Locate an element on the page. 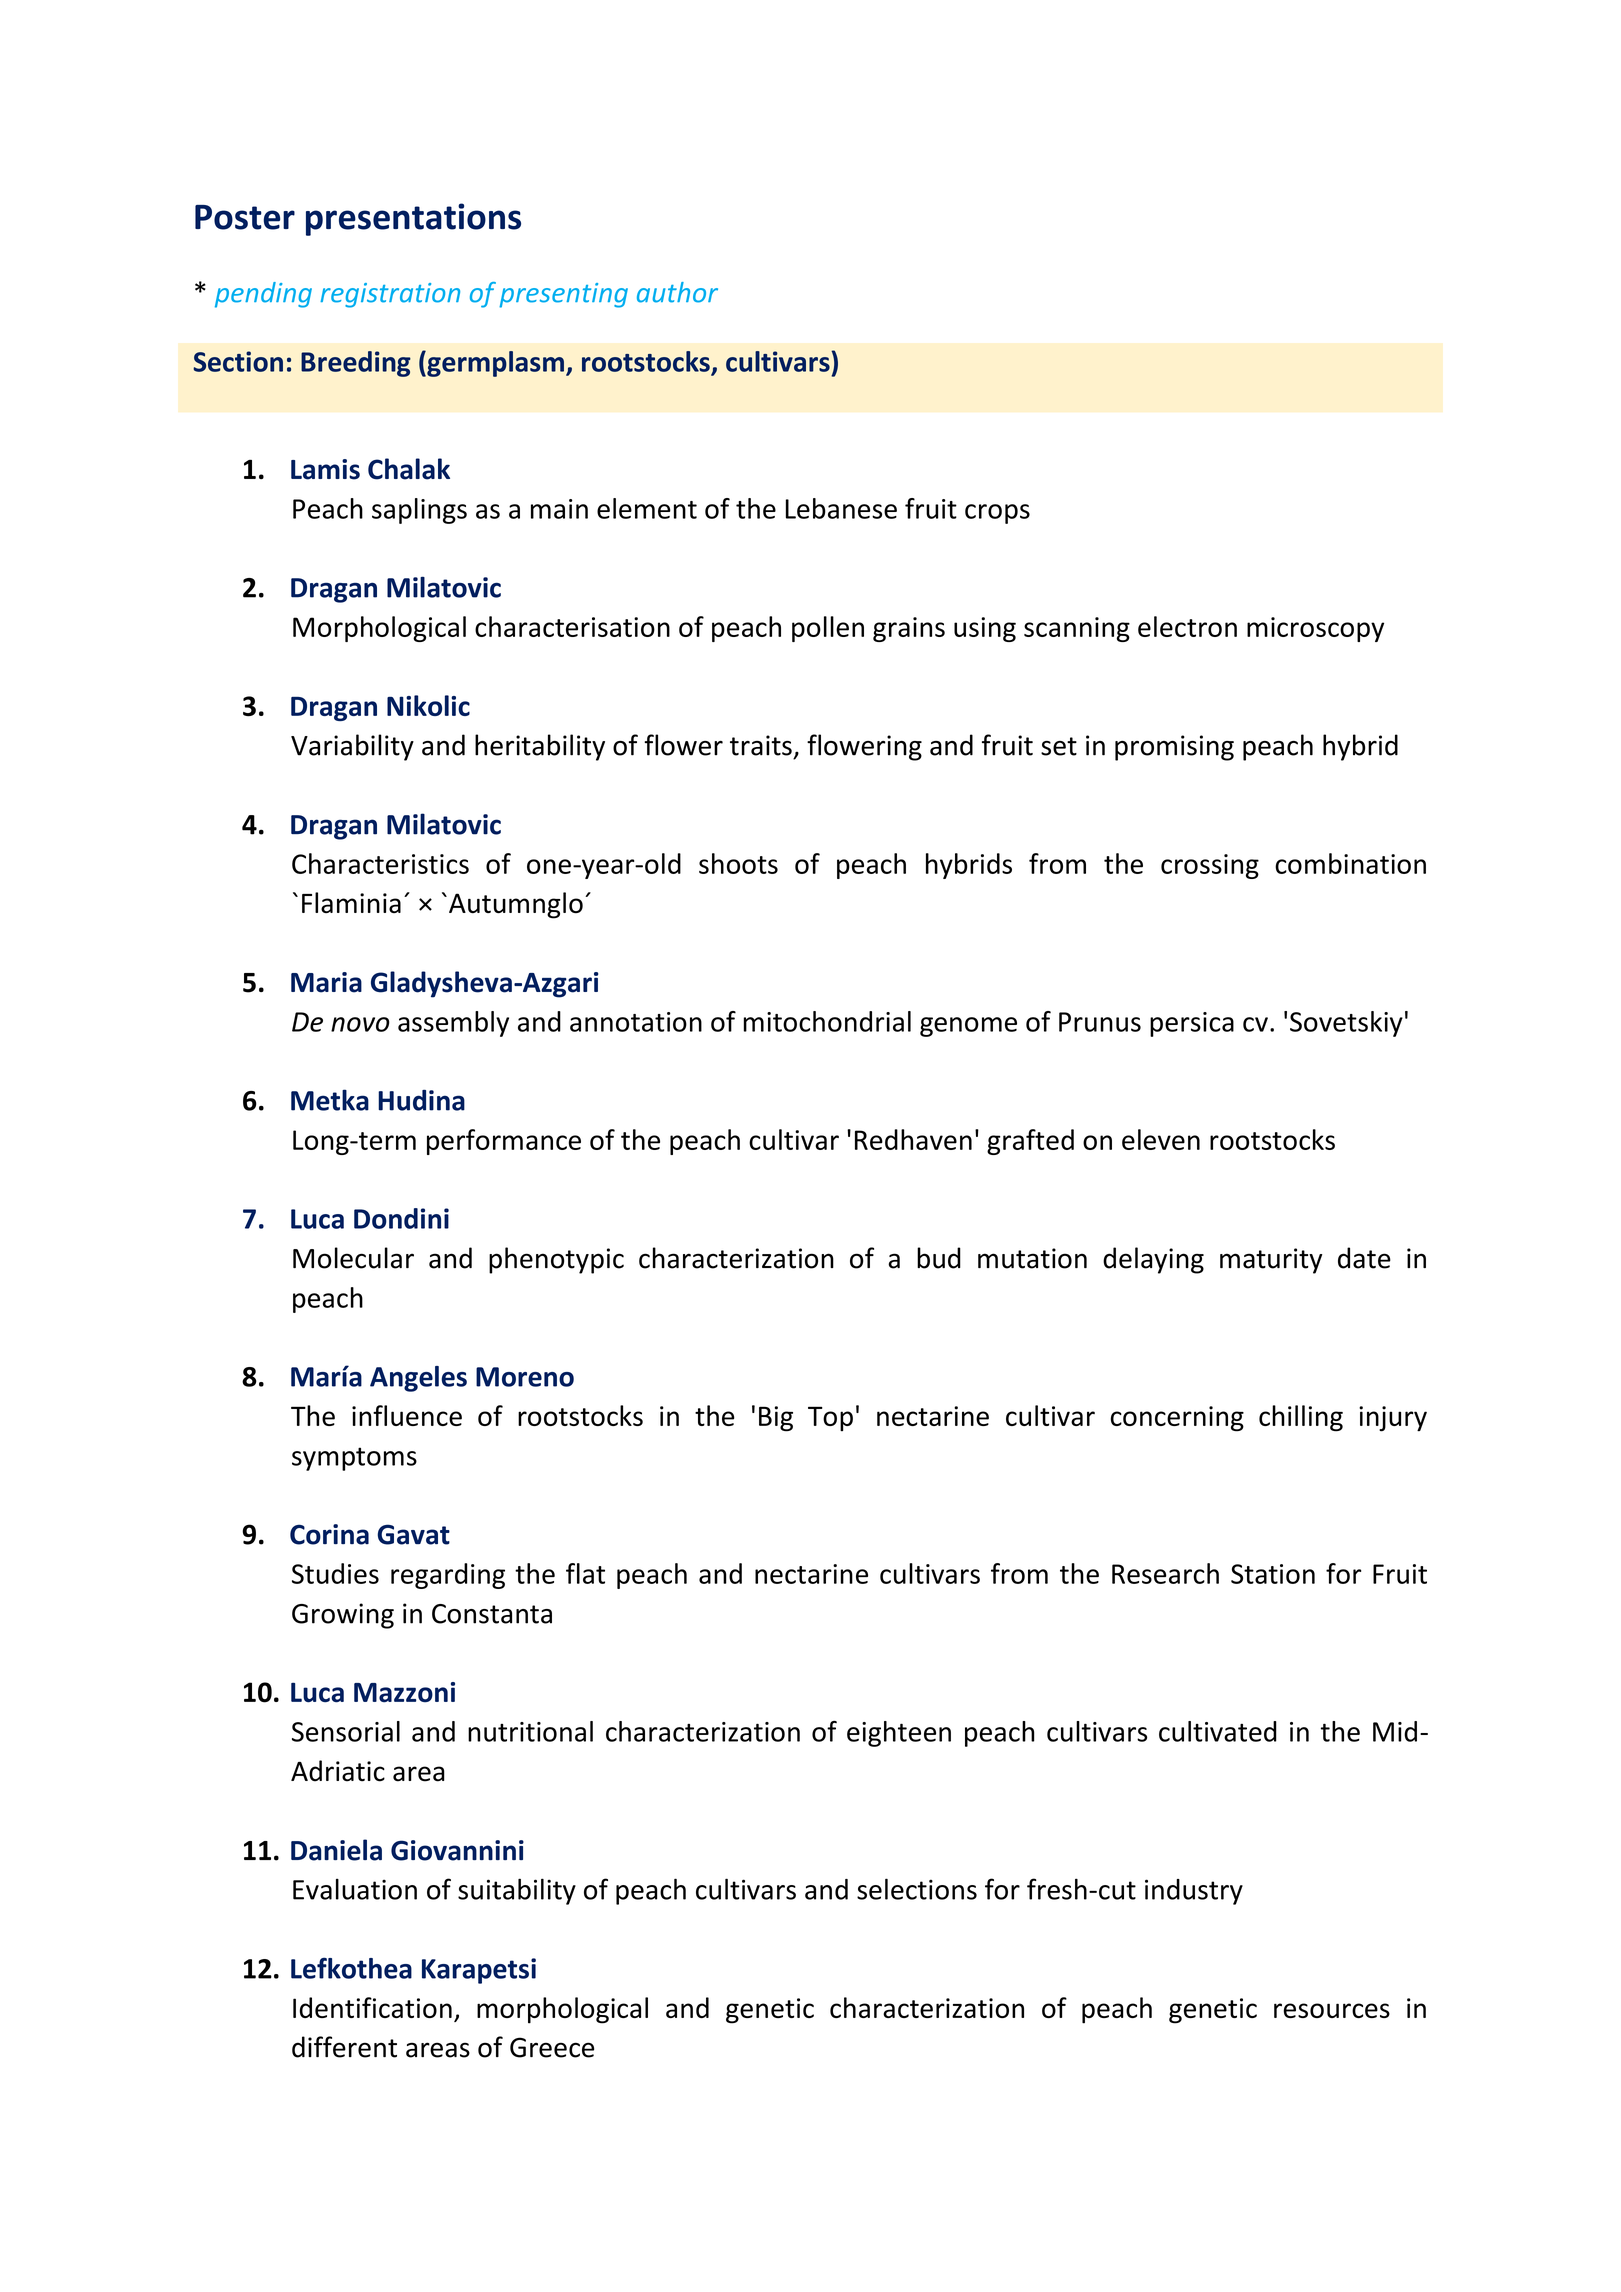 This page has width=1621, height=2292. registration is located at coordinates (390, 295).
